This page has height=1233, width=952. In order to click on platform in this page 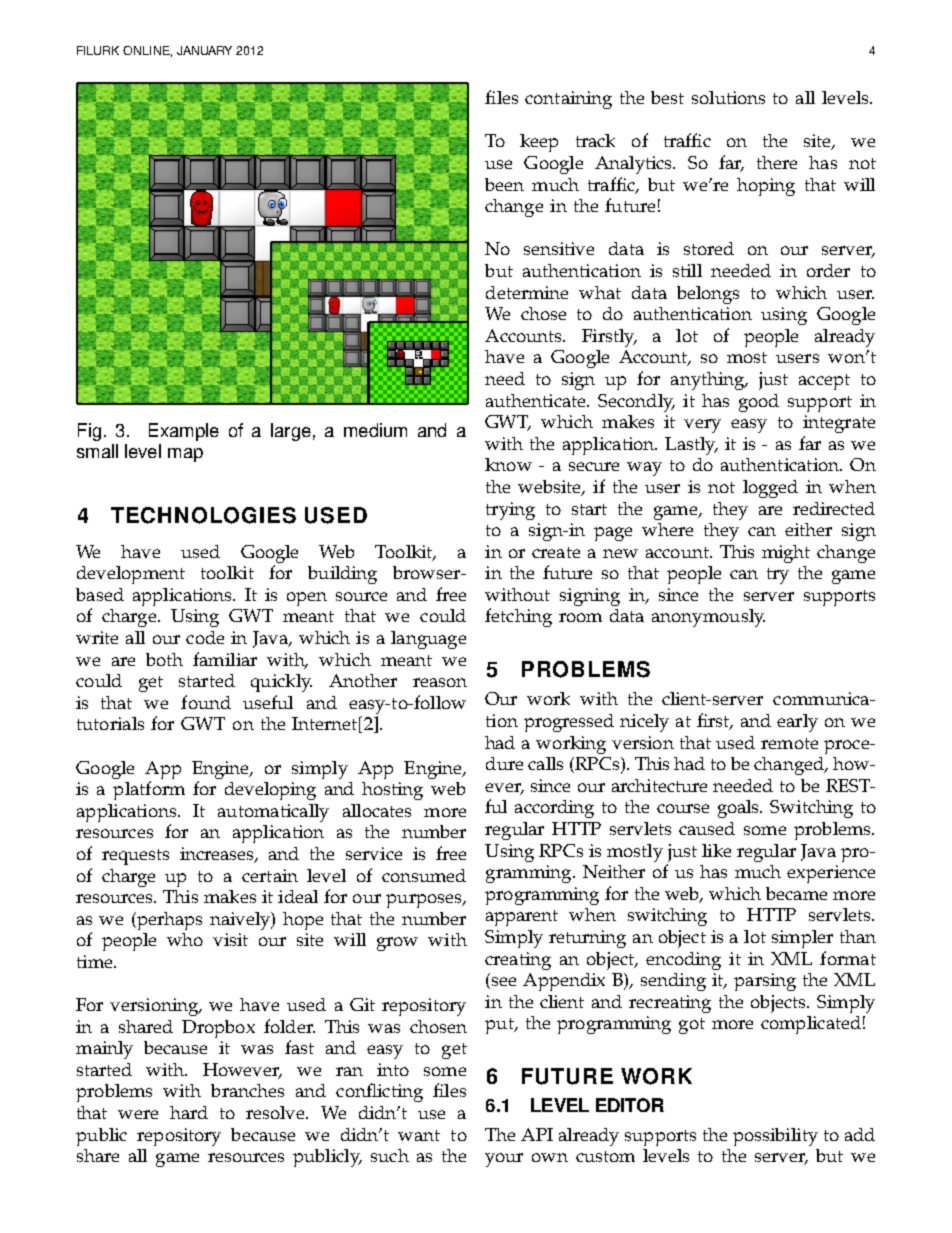, I will do `click(149, 790)`.
